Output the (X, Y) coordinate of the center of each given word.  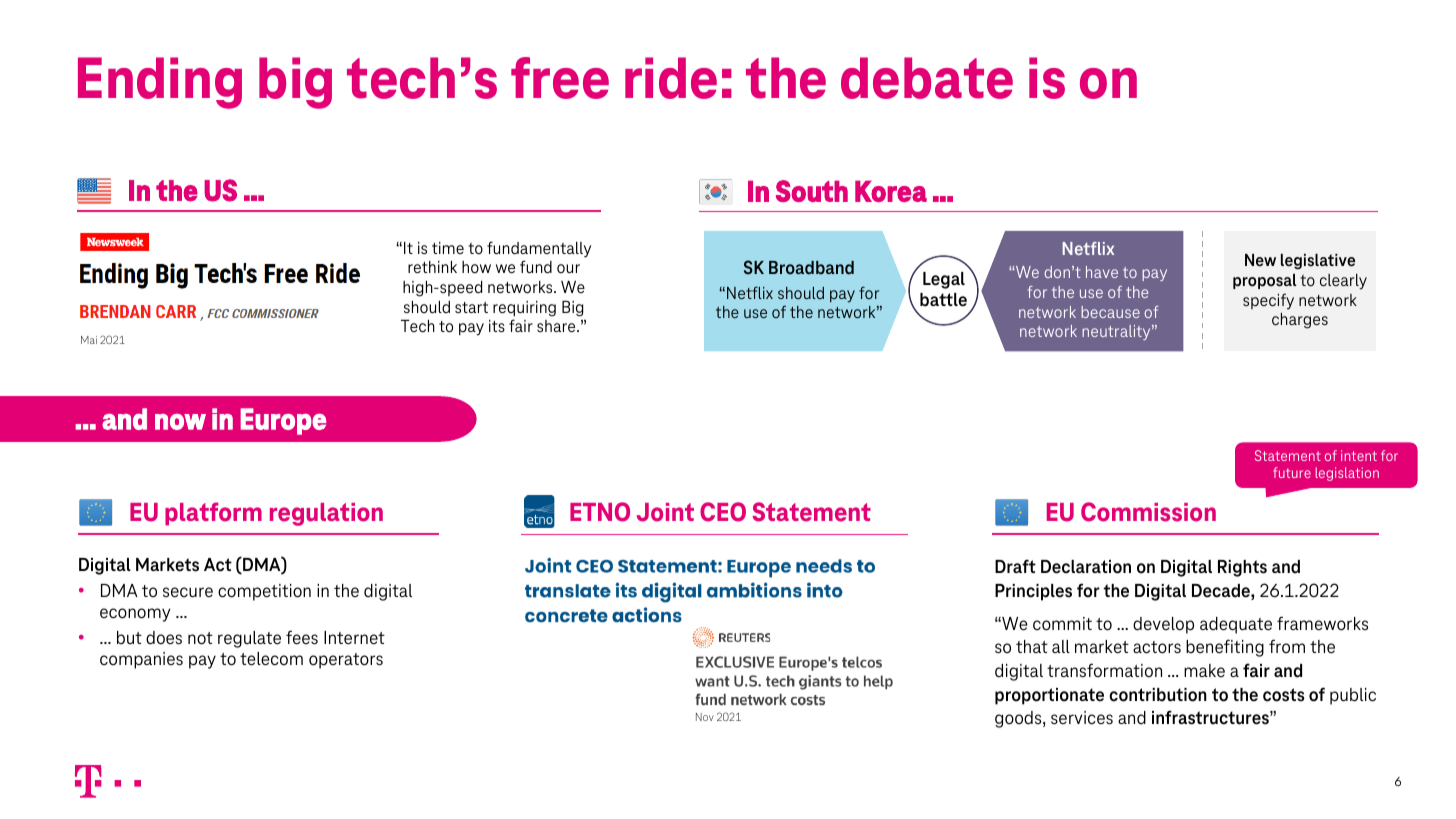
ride (671, 78)
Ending (160, 83)
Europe (283, 421)
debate (927, 78)
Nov (705, 717)
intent (1359, 455)
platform (213, 514)
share (557, 326)
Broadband (811, 268)
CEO (723, 512)
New (1260, 260)
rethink (432, 267)
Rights (1242, 568)
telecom (271, 659)
